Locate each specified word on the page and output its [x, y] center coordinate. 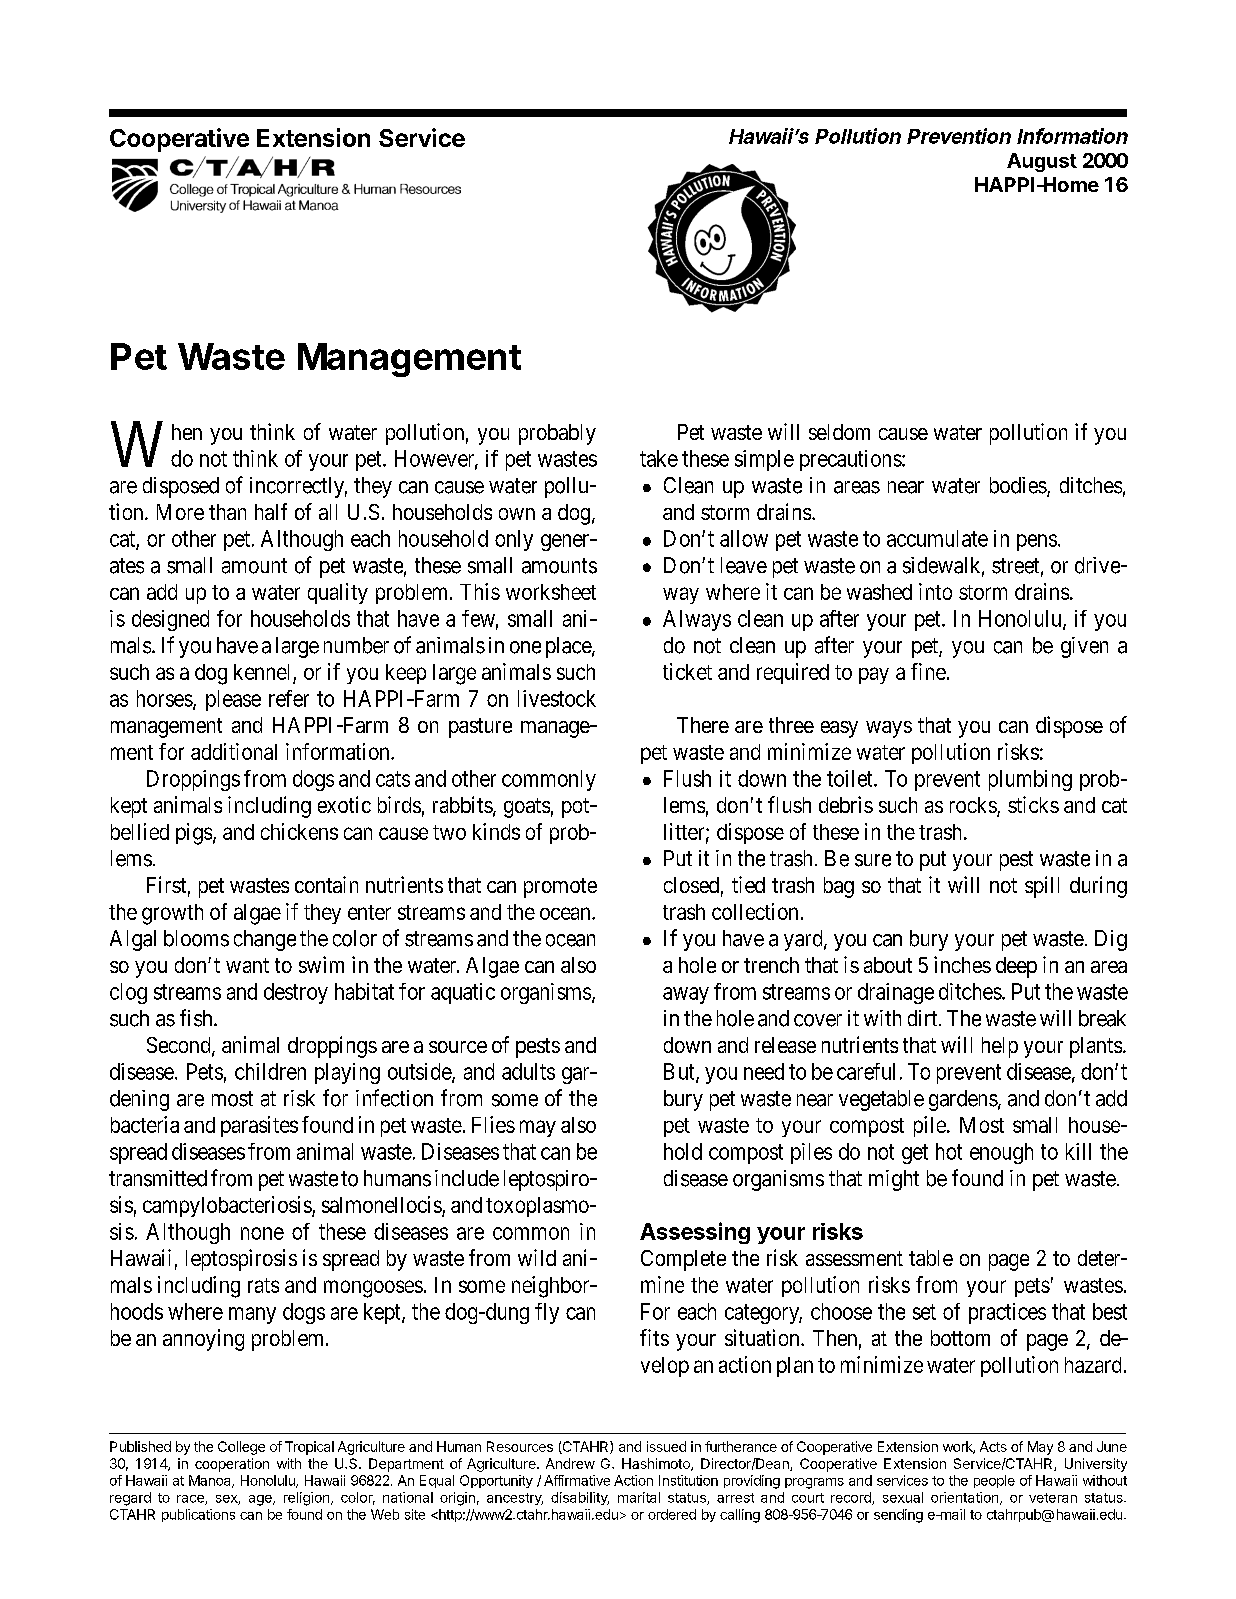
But [680, 1072]
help [1000, 1047]
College [241, 1448]
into [935, 591]
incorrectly [298, 487]
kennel [261, 672]
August [1042, 162]
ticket [687, 671]
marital [639, 1497]
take [659, 458]
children [270, 1071]
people [994, 1481]
